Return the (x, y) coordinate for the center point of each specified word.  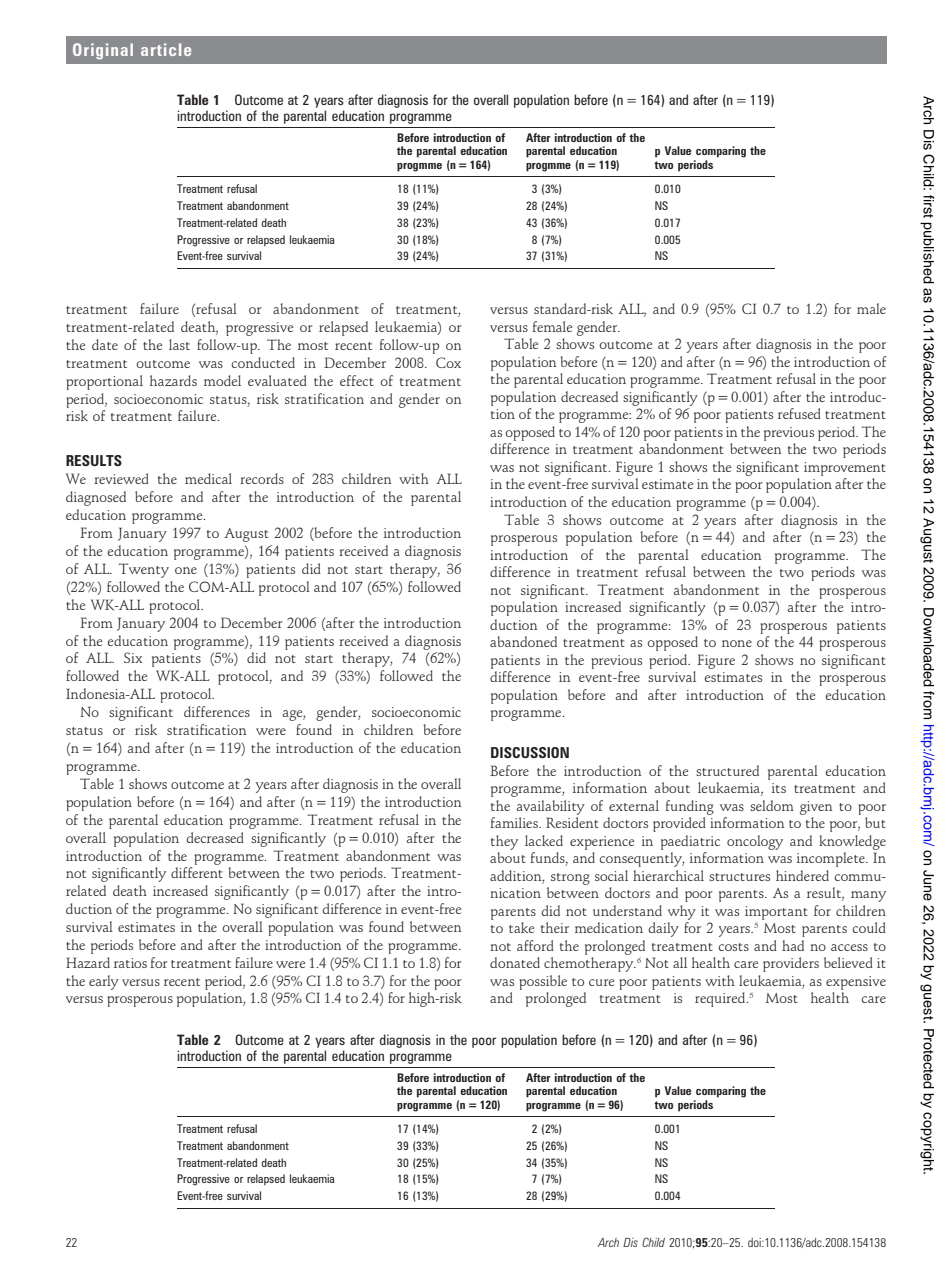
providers (791, 964)
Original (103, 51)
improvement (845, 469)
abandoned (523, 641)
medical (208, 478)
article (166, 49)
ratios (130, 963)
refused (799, 413)
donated (515, 962)
